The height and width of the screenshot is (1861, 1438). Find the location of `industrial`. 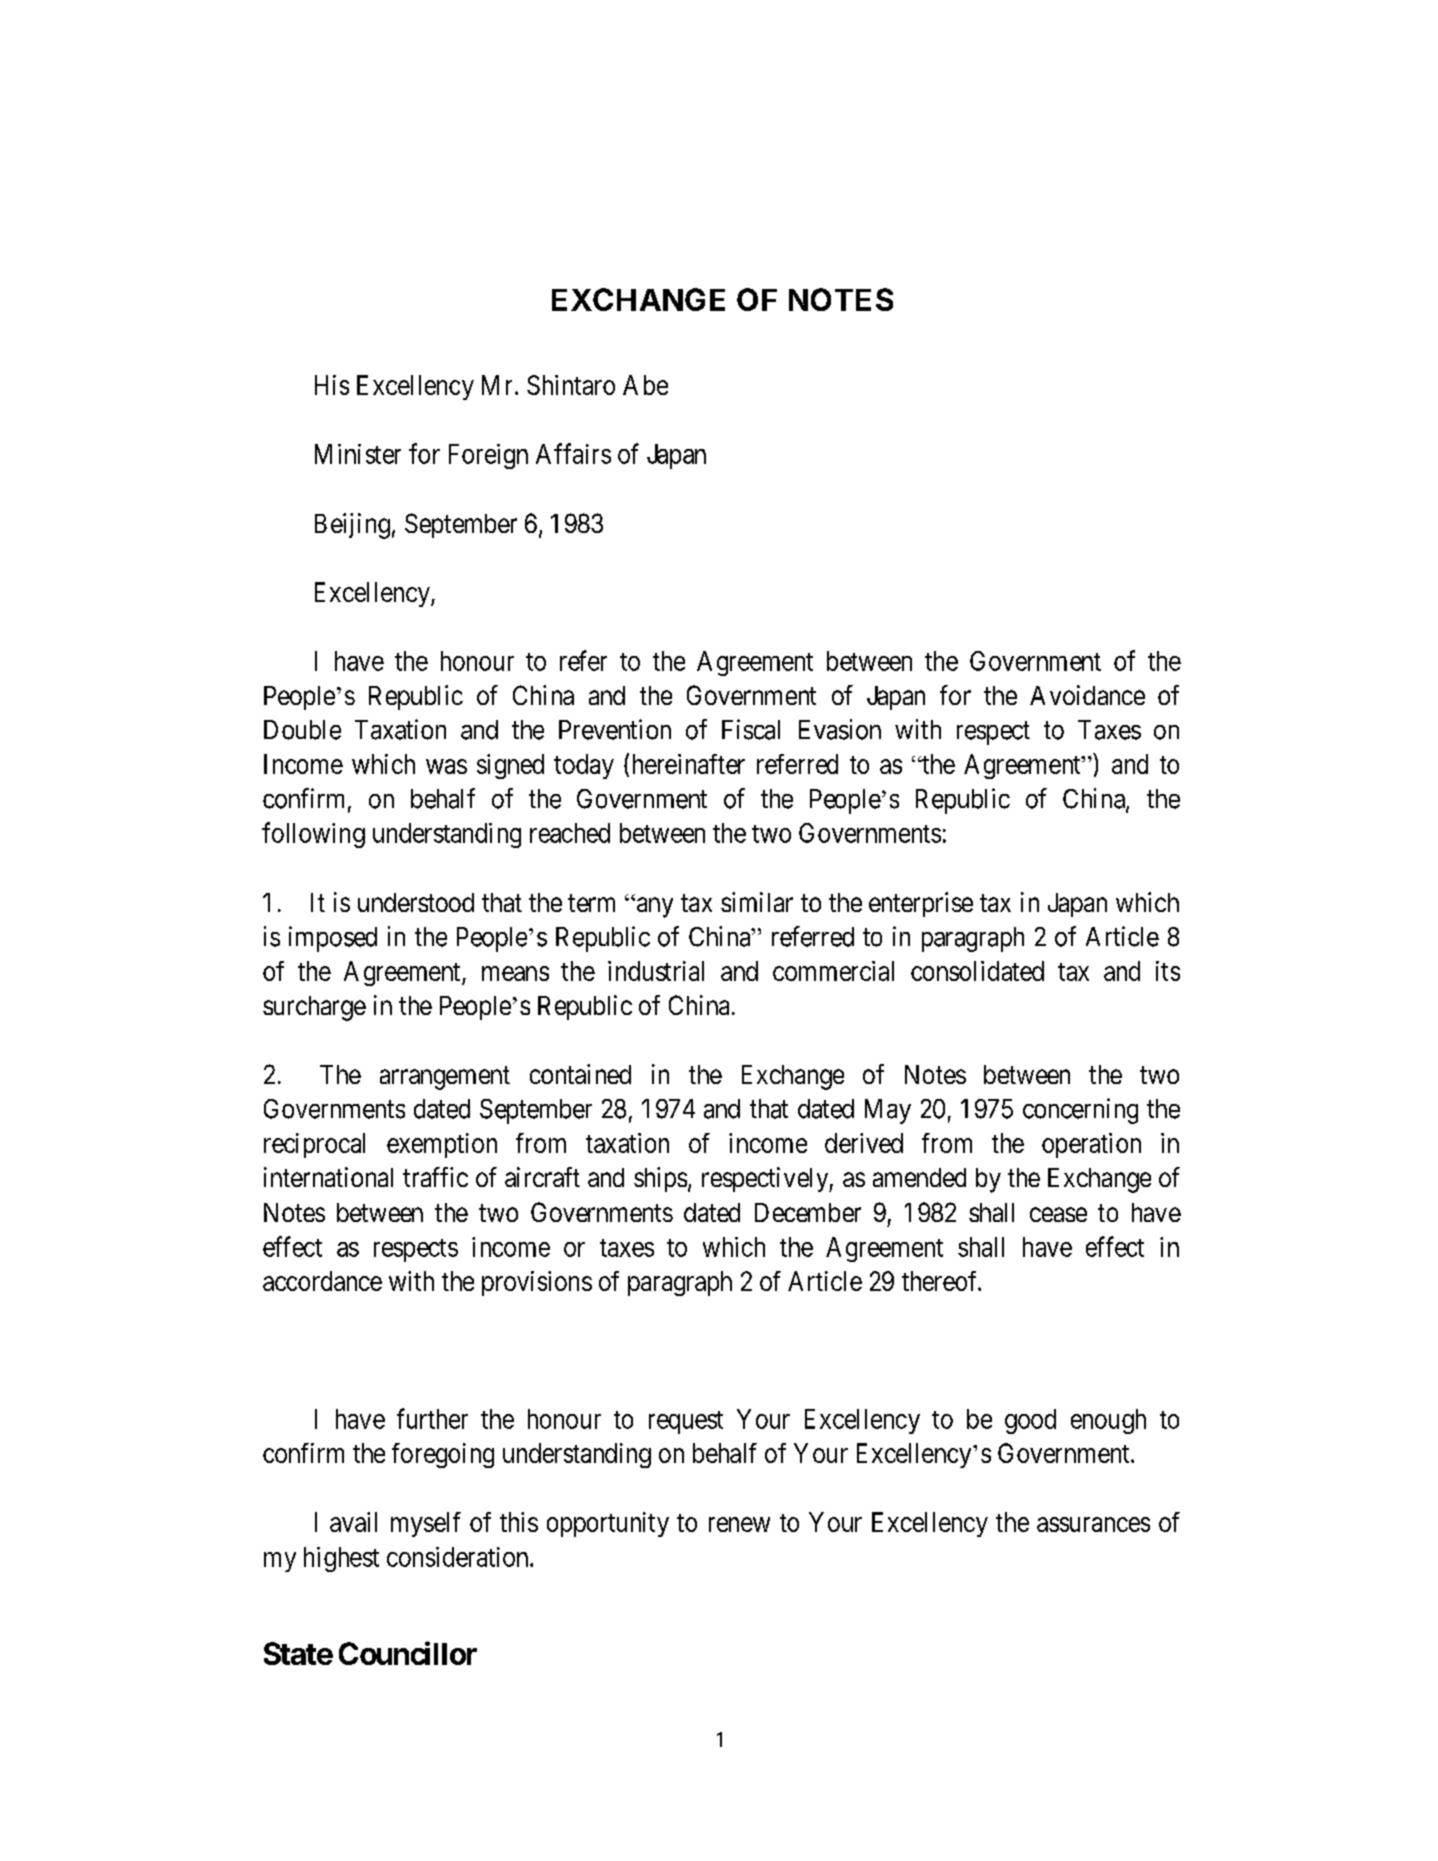

industrial is located at coordinates (656, 971).
